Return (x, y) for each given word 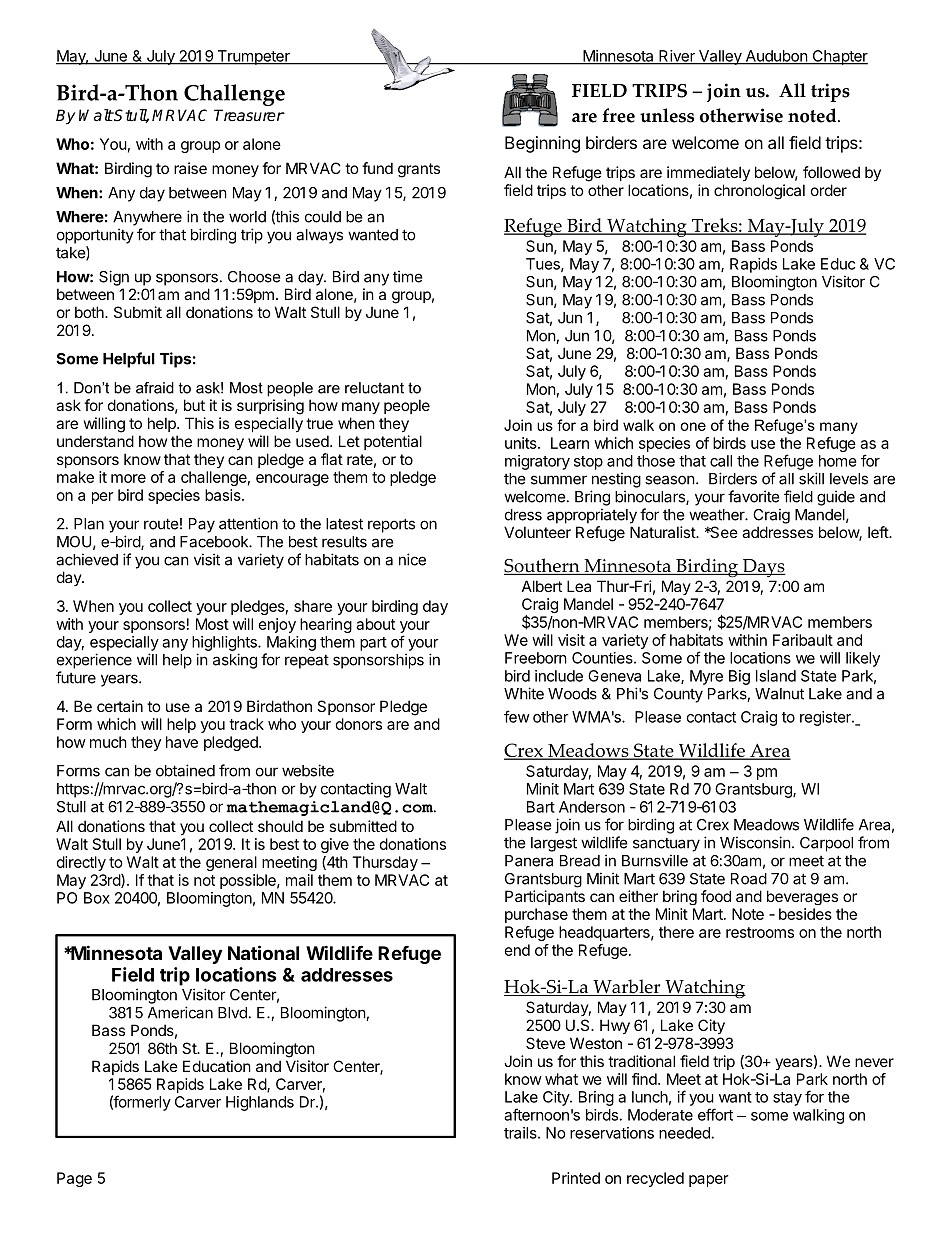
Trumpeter (253, 57)
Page (74, 1179)
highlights (225, 643)
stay (787, 1099)
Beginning (542, 144)
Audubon (776, 57)
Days (763, 568)
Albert (542, 586)
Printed (576, 1178)
